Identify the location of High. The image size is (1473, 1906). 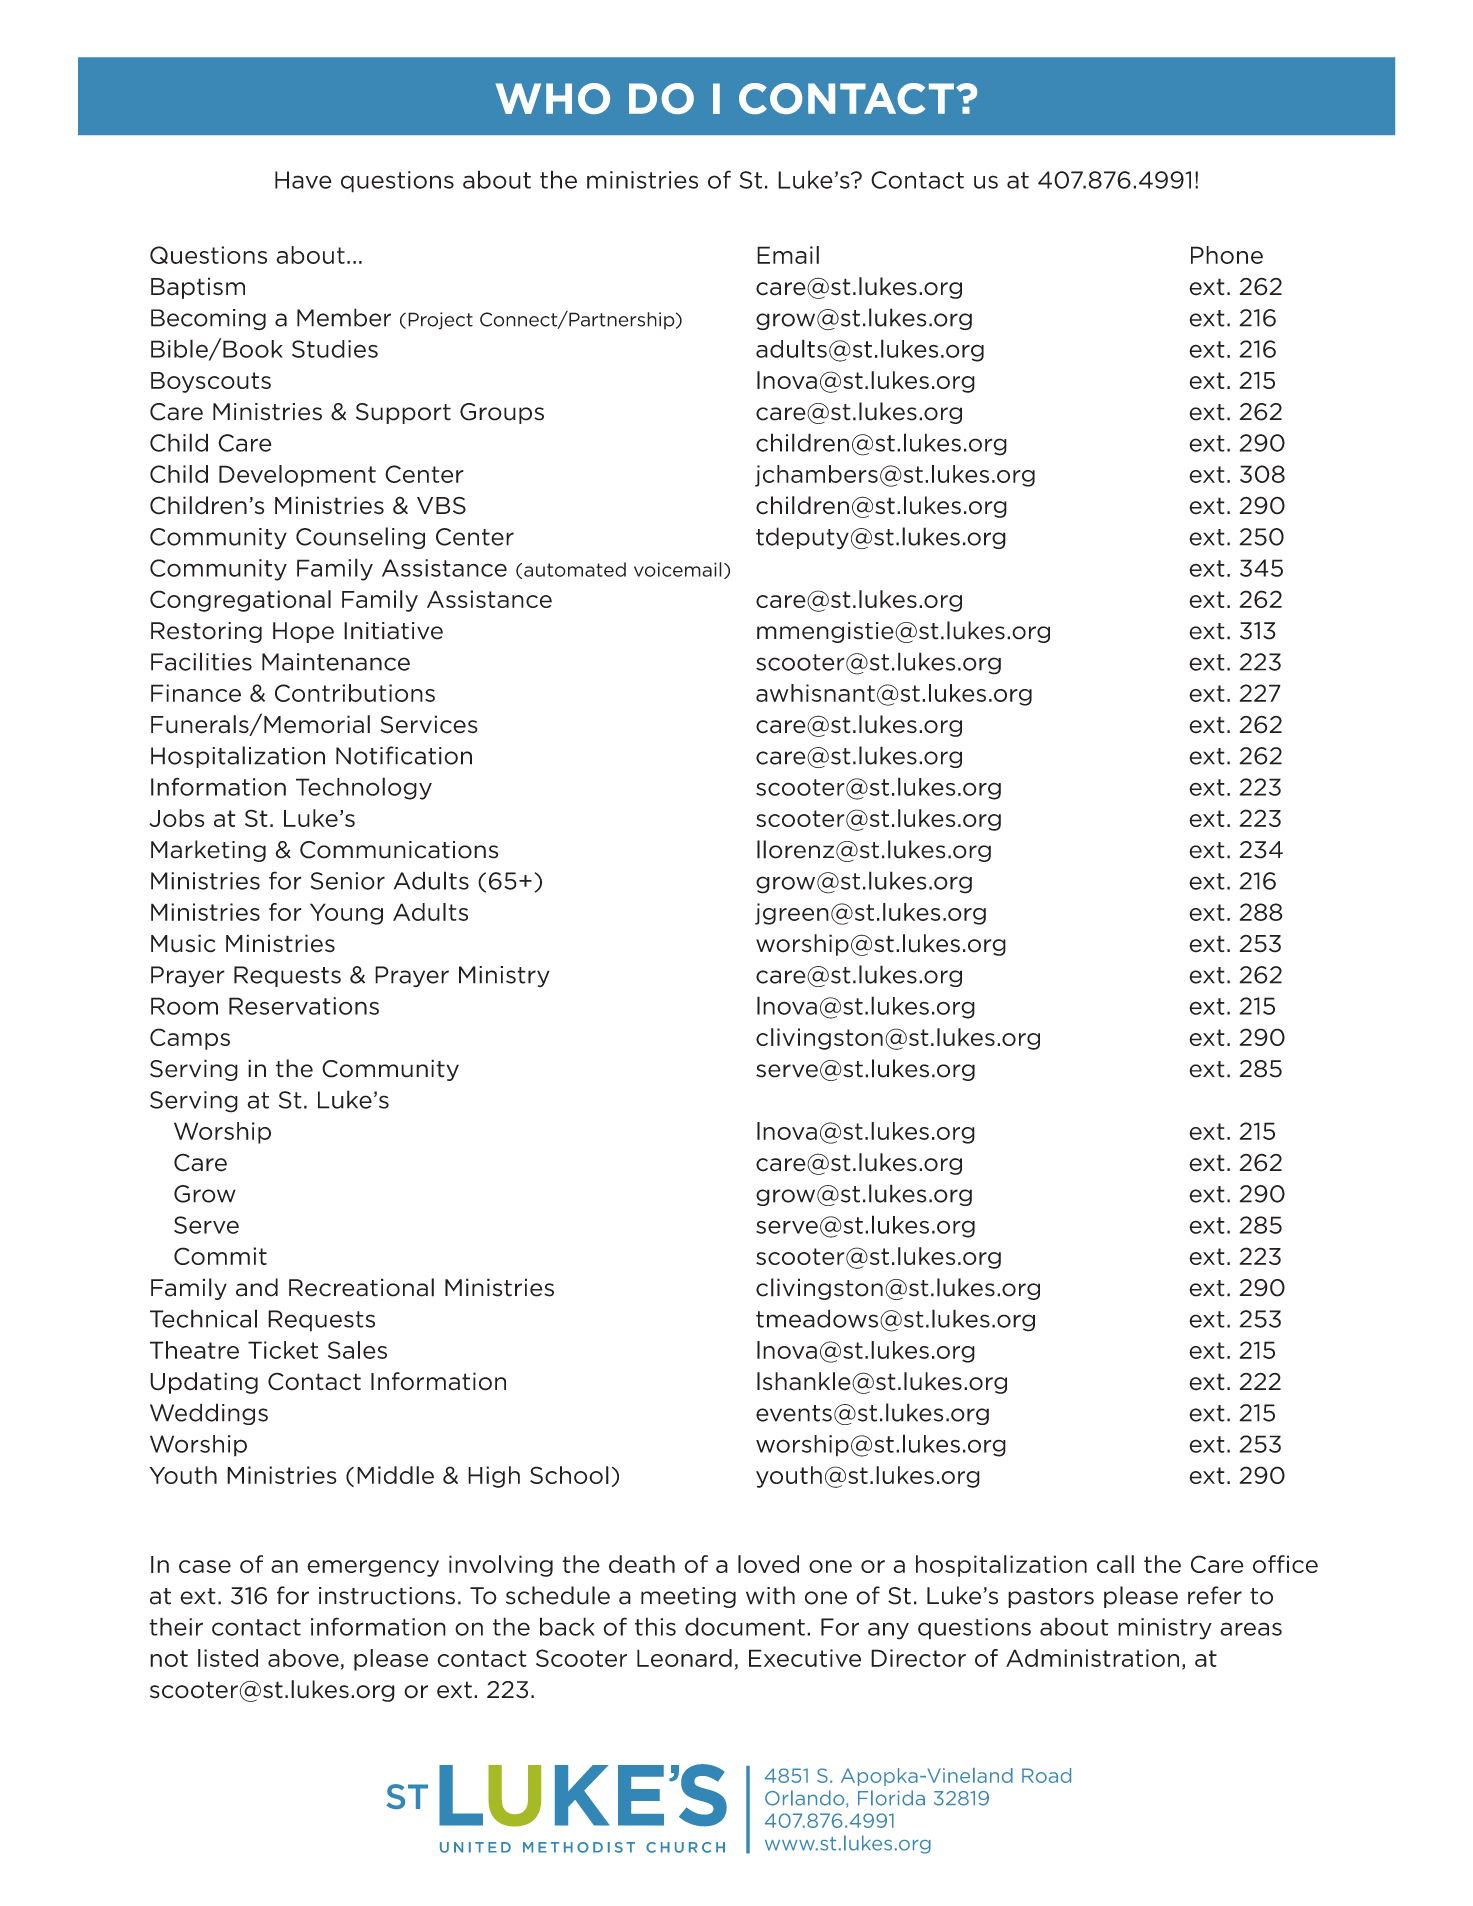
(494, 1477).
